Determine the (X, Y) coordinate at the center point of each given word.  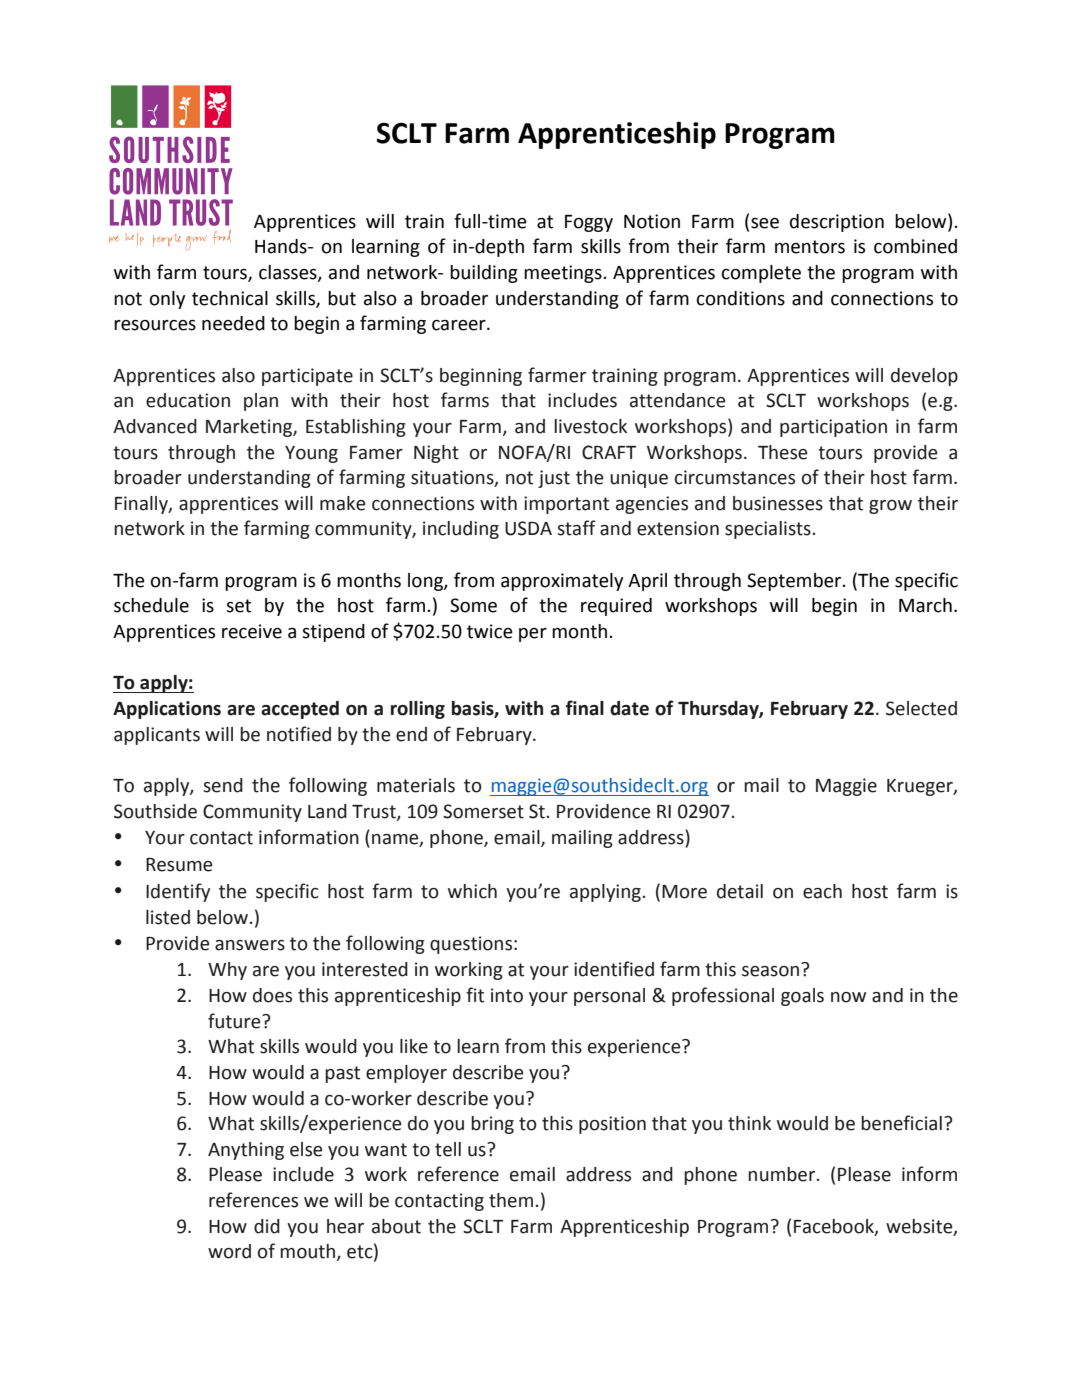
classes (289, 273)
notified (299, 734)
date (629, 708)
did (267, 1226)
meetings (564, 274)
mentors (810, 247)
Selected (921, 708)
